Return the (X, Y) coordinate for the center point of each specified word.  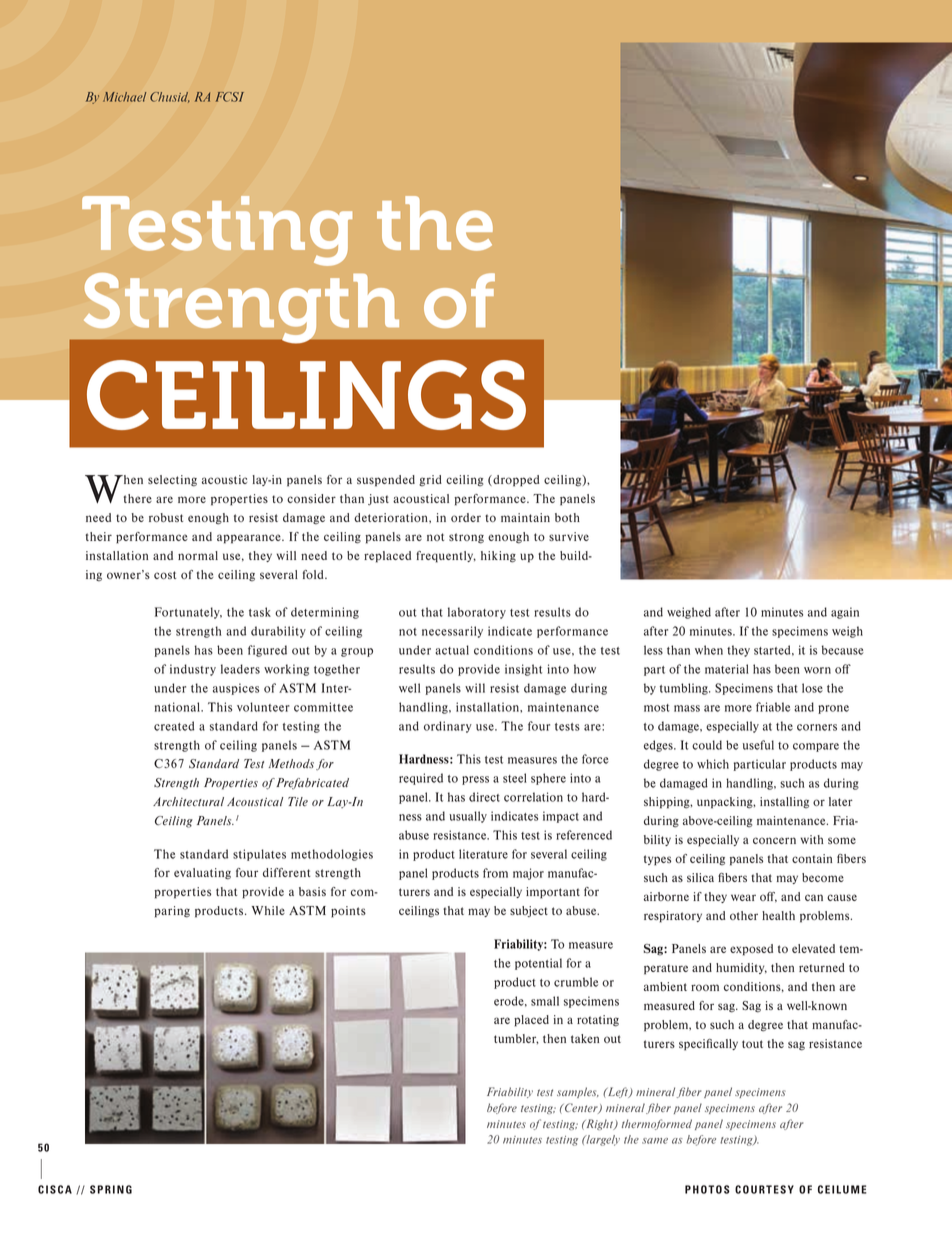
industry (193, 670)
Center (581, 1108)
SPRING (111, 1189)
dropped (515, 481)
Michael (124, 97)
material (727, 669)
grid (430, 480)
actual (452, 650)
